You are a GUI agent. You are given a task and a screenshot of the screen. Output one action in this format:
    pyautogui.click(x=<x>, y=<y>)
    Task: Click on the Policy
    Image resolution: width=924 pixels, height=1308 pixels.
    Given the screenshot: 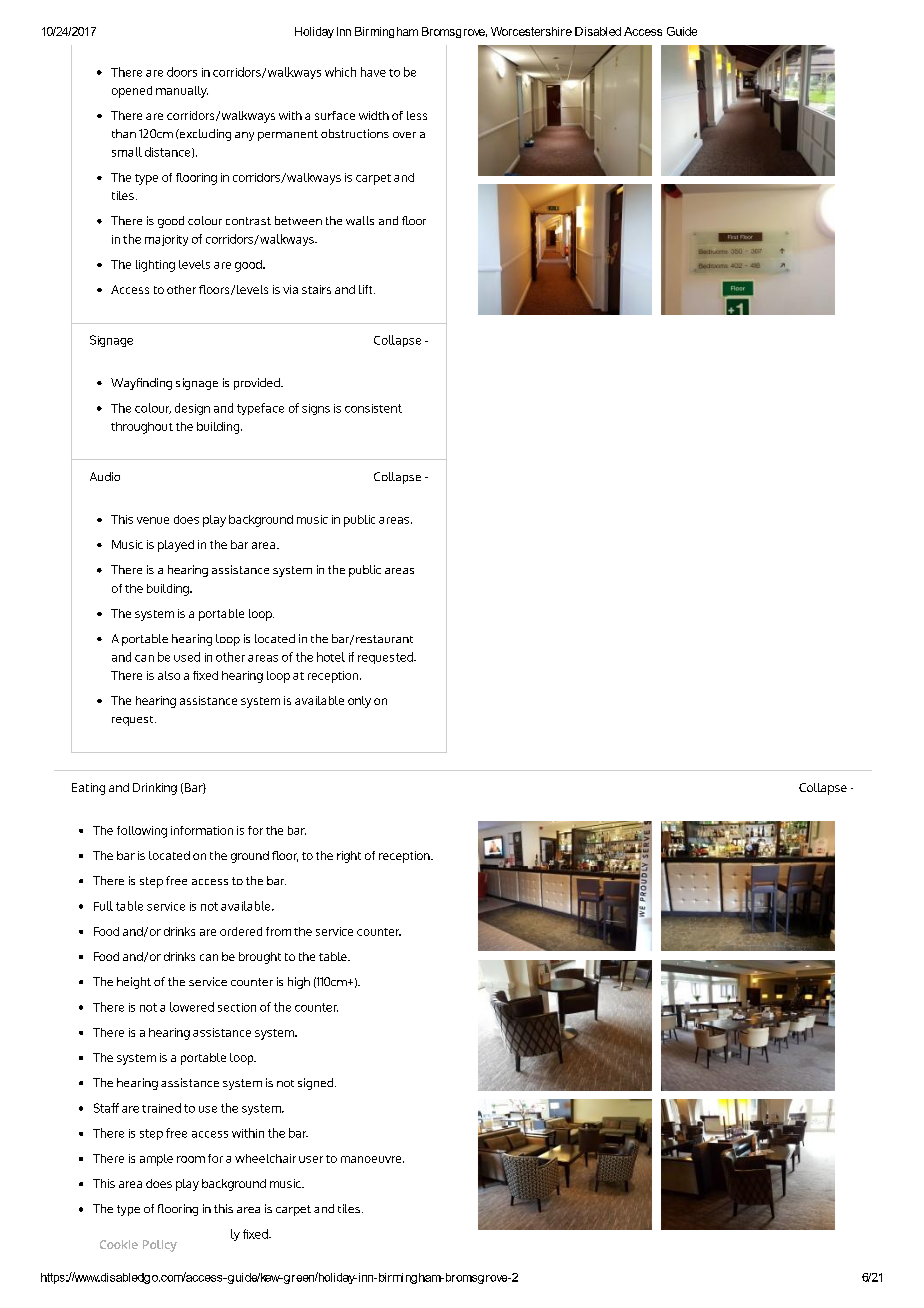 What is the action you would take?
    pyautogui.click(x=160, y=1246)
